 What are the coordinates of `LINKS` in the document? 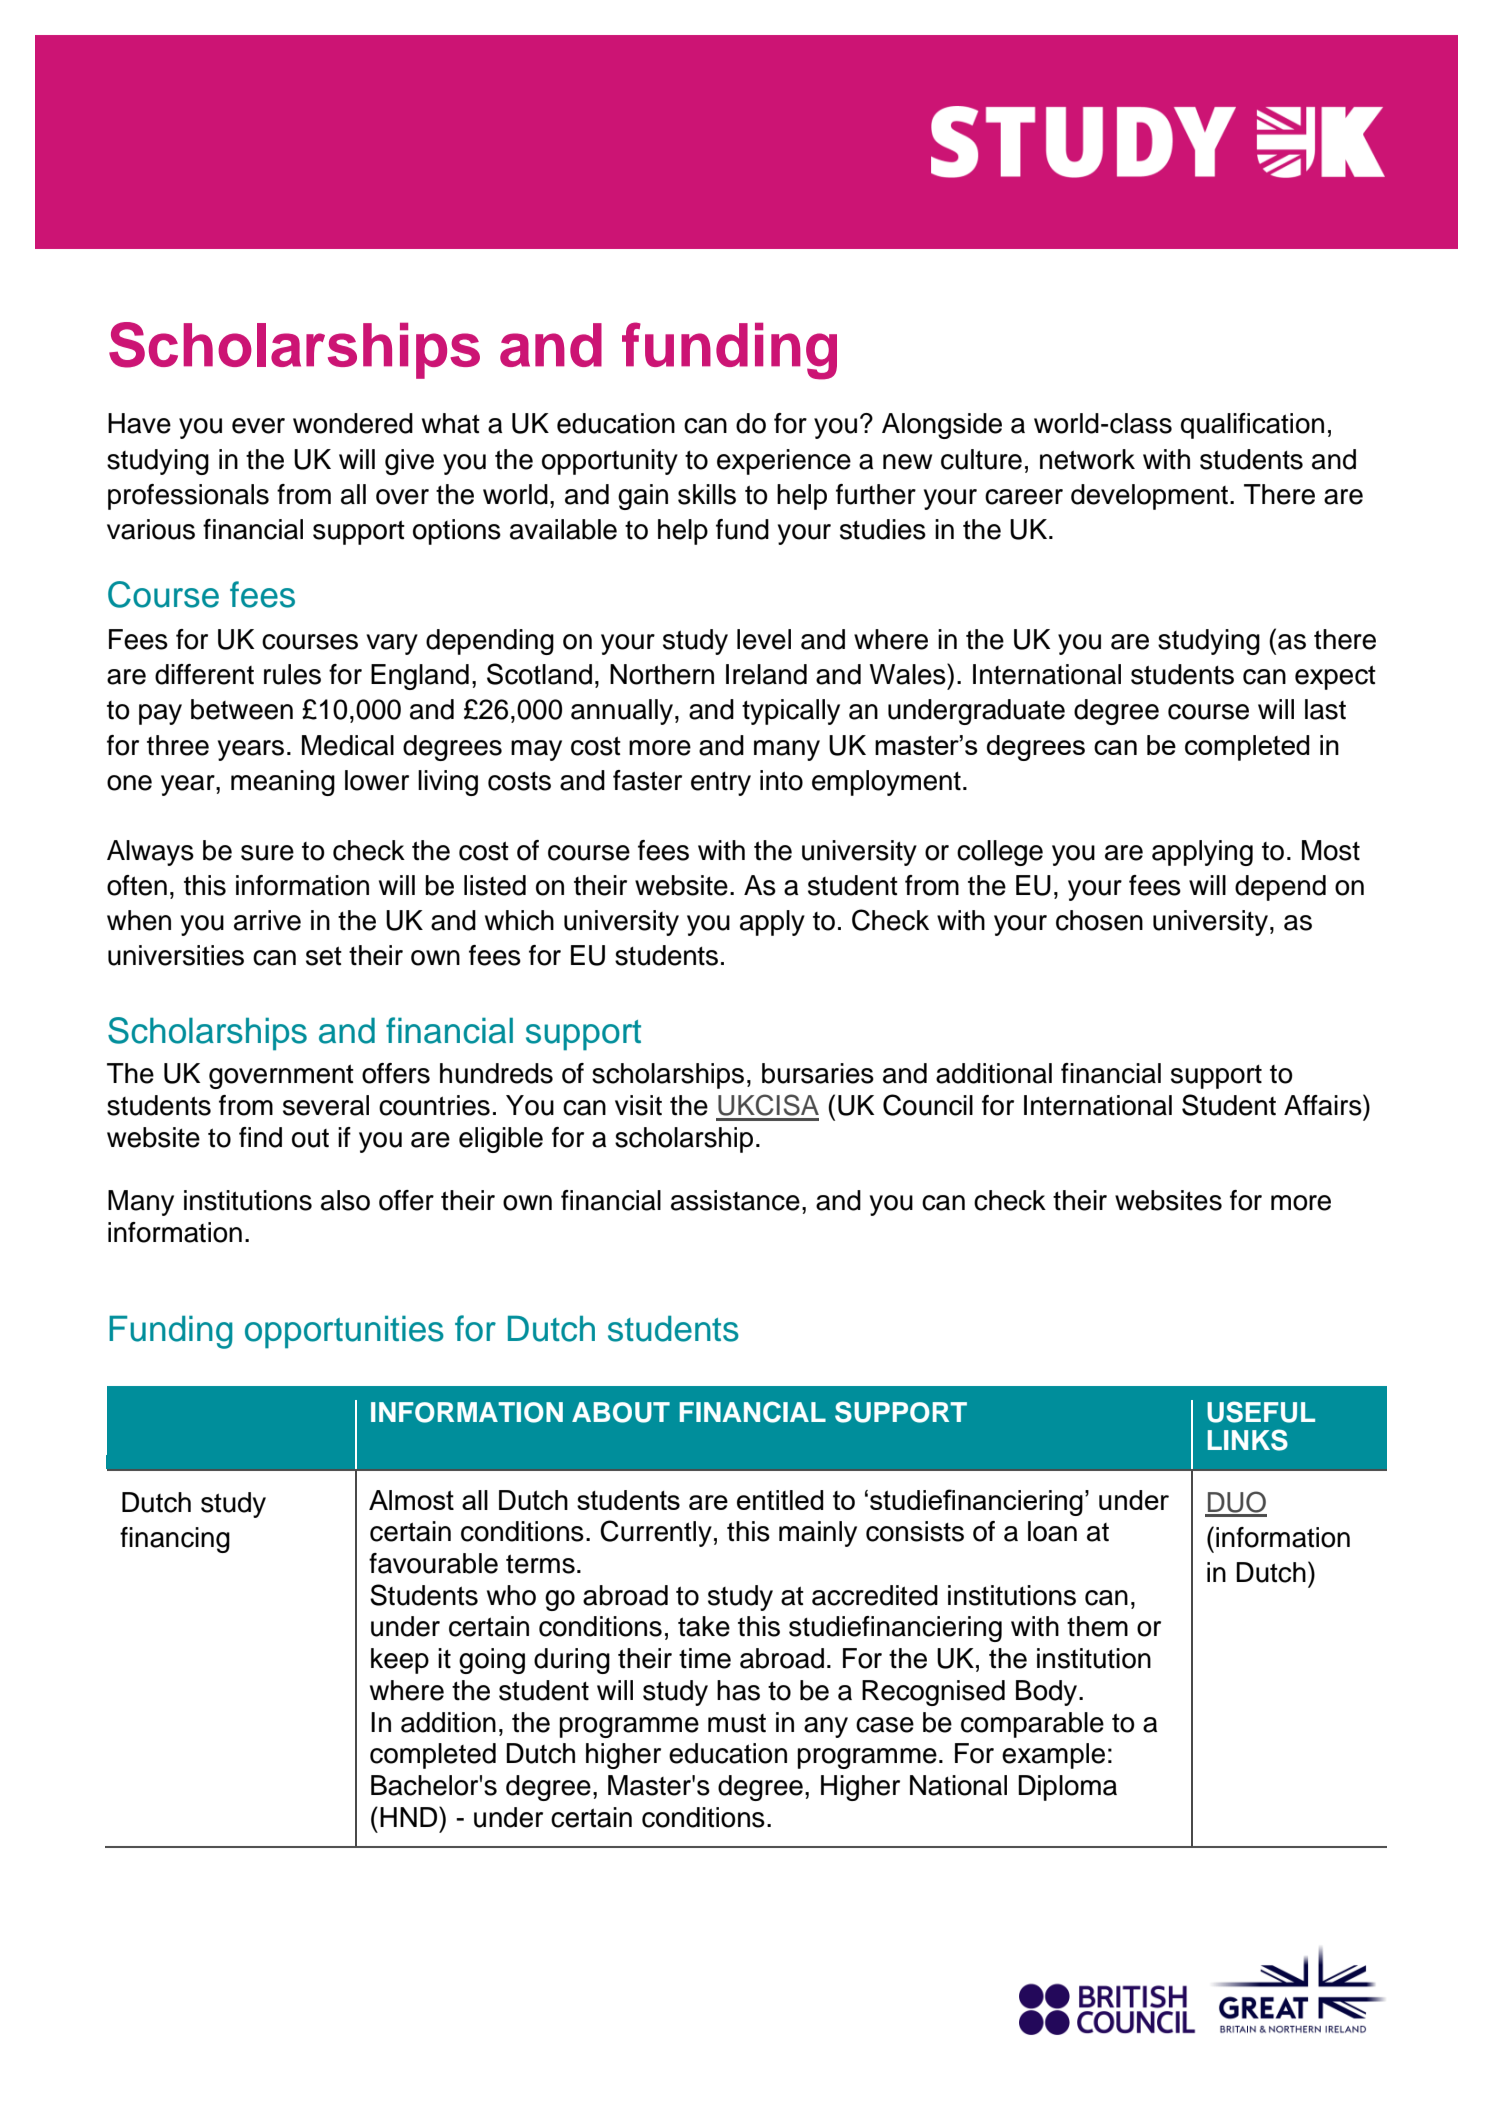 It's located at (1248, 1440).
